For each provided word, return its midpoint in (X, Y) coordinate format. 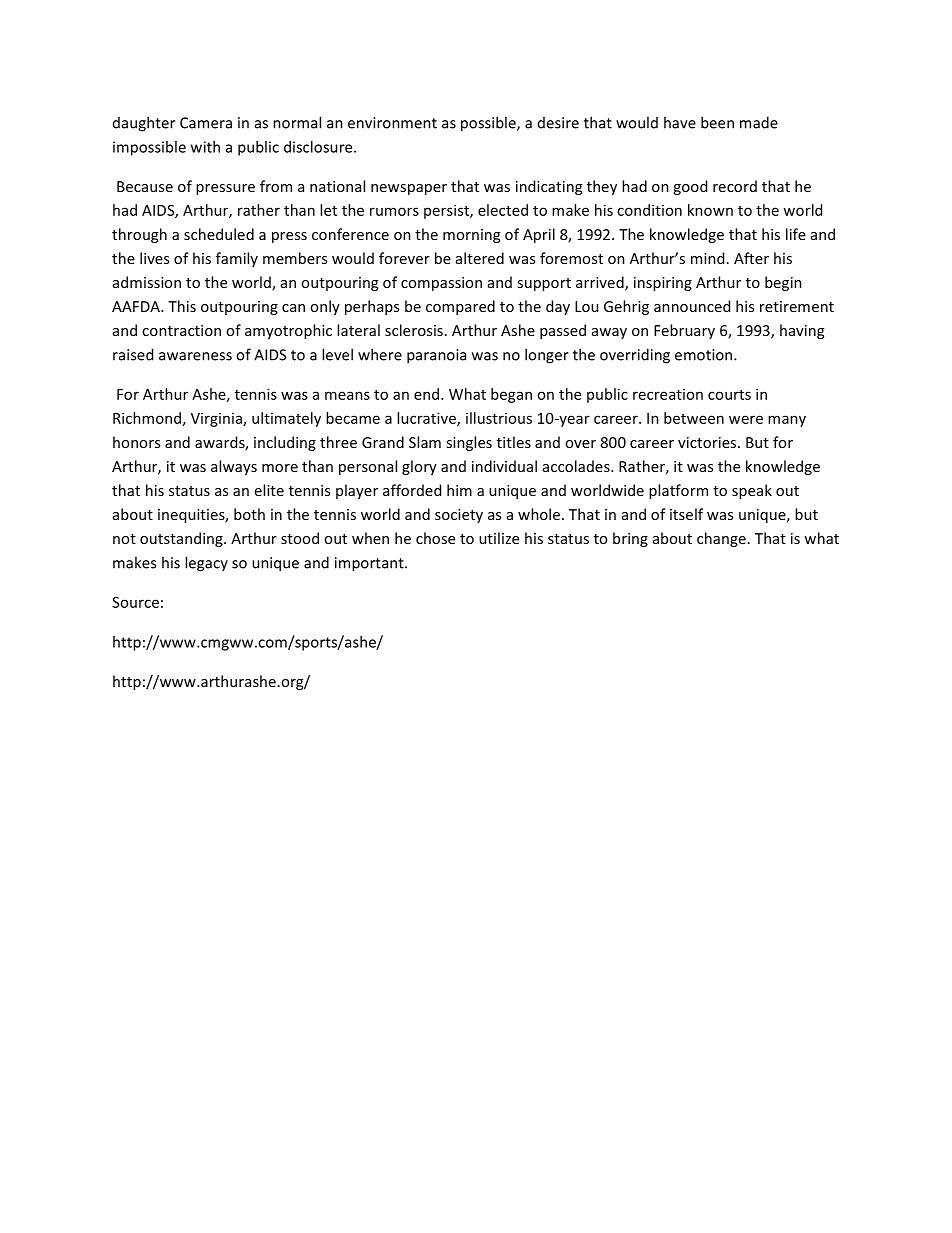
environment (392, 123)
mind (707, 258)
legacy (206, 564)
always (234, 467)
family (237, 259)
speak (752, 491)
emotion (705, 355)
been (717, 122)
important (370, 564)
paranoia (436, 356)
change (721, 539)
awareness (195, 356)
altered (480, 258)
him (459, 490)
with (205, 147)
